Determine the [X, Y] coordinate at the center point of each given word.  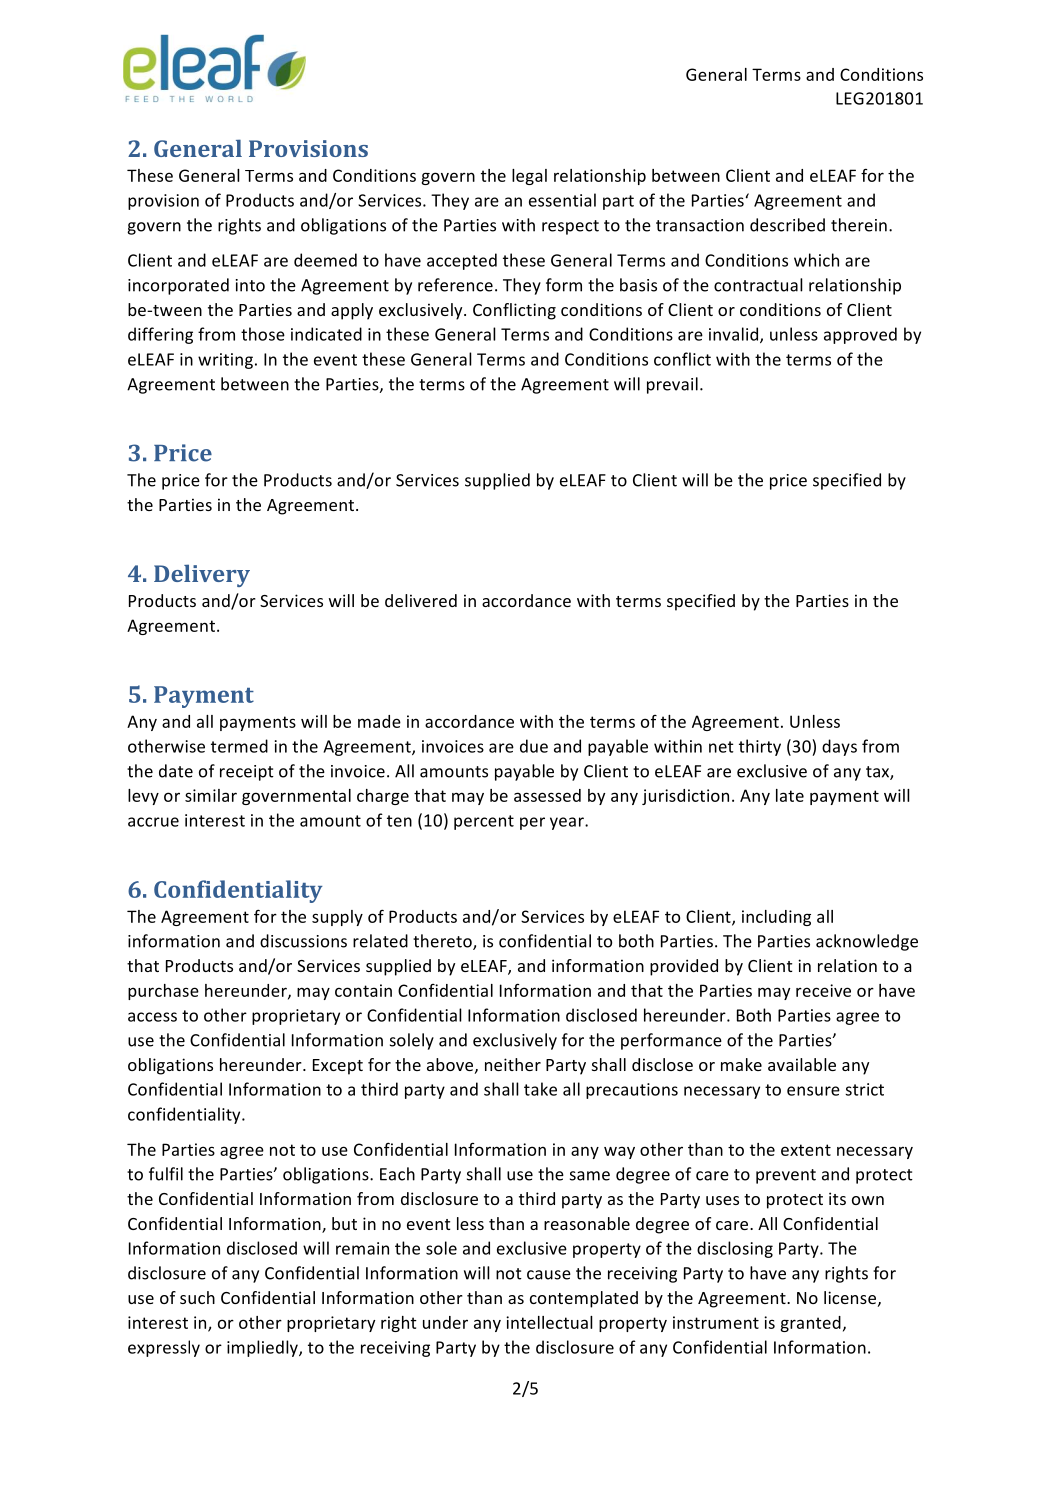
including [776, 918]
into [250, 285]
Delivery [202, 575]
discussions [303, 941]
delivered [421, 600]
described [787, 225]
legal [529, 177]
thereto [443, 942]
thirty [760, 747]
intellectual [549, 1322]
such [197, 1297]
